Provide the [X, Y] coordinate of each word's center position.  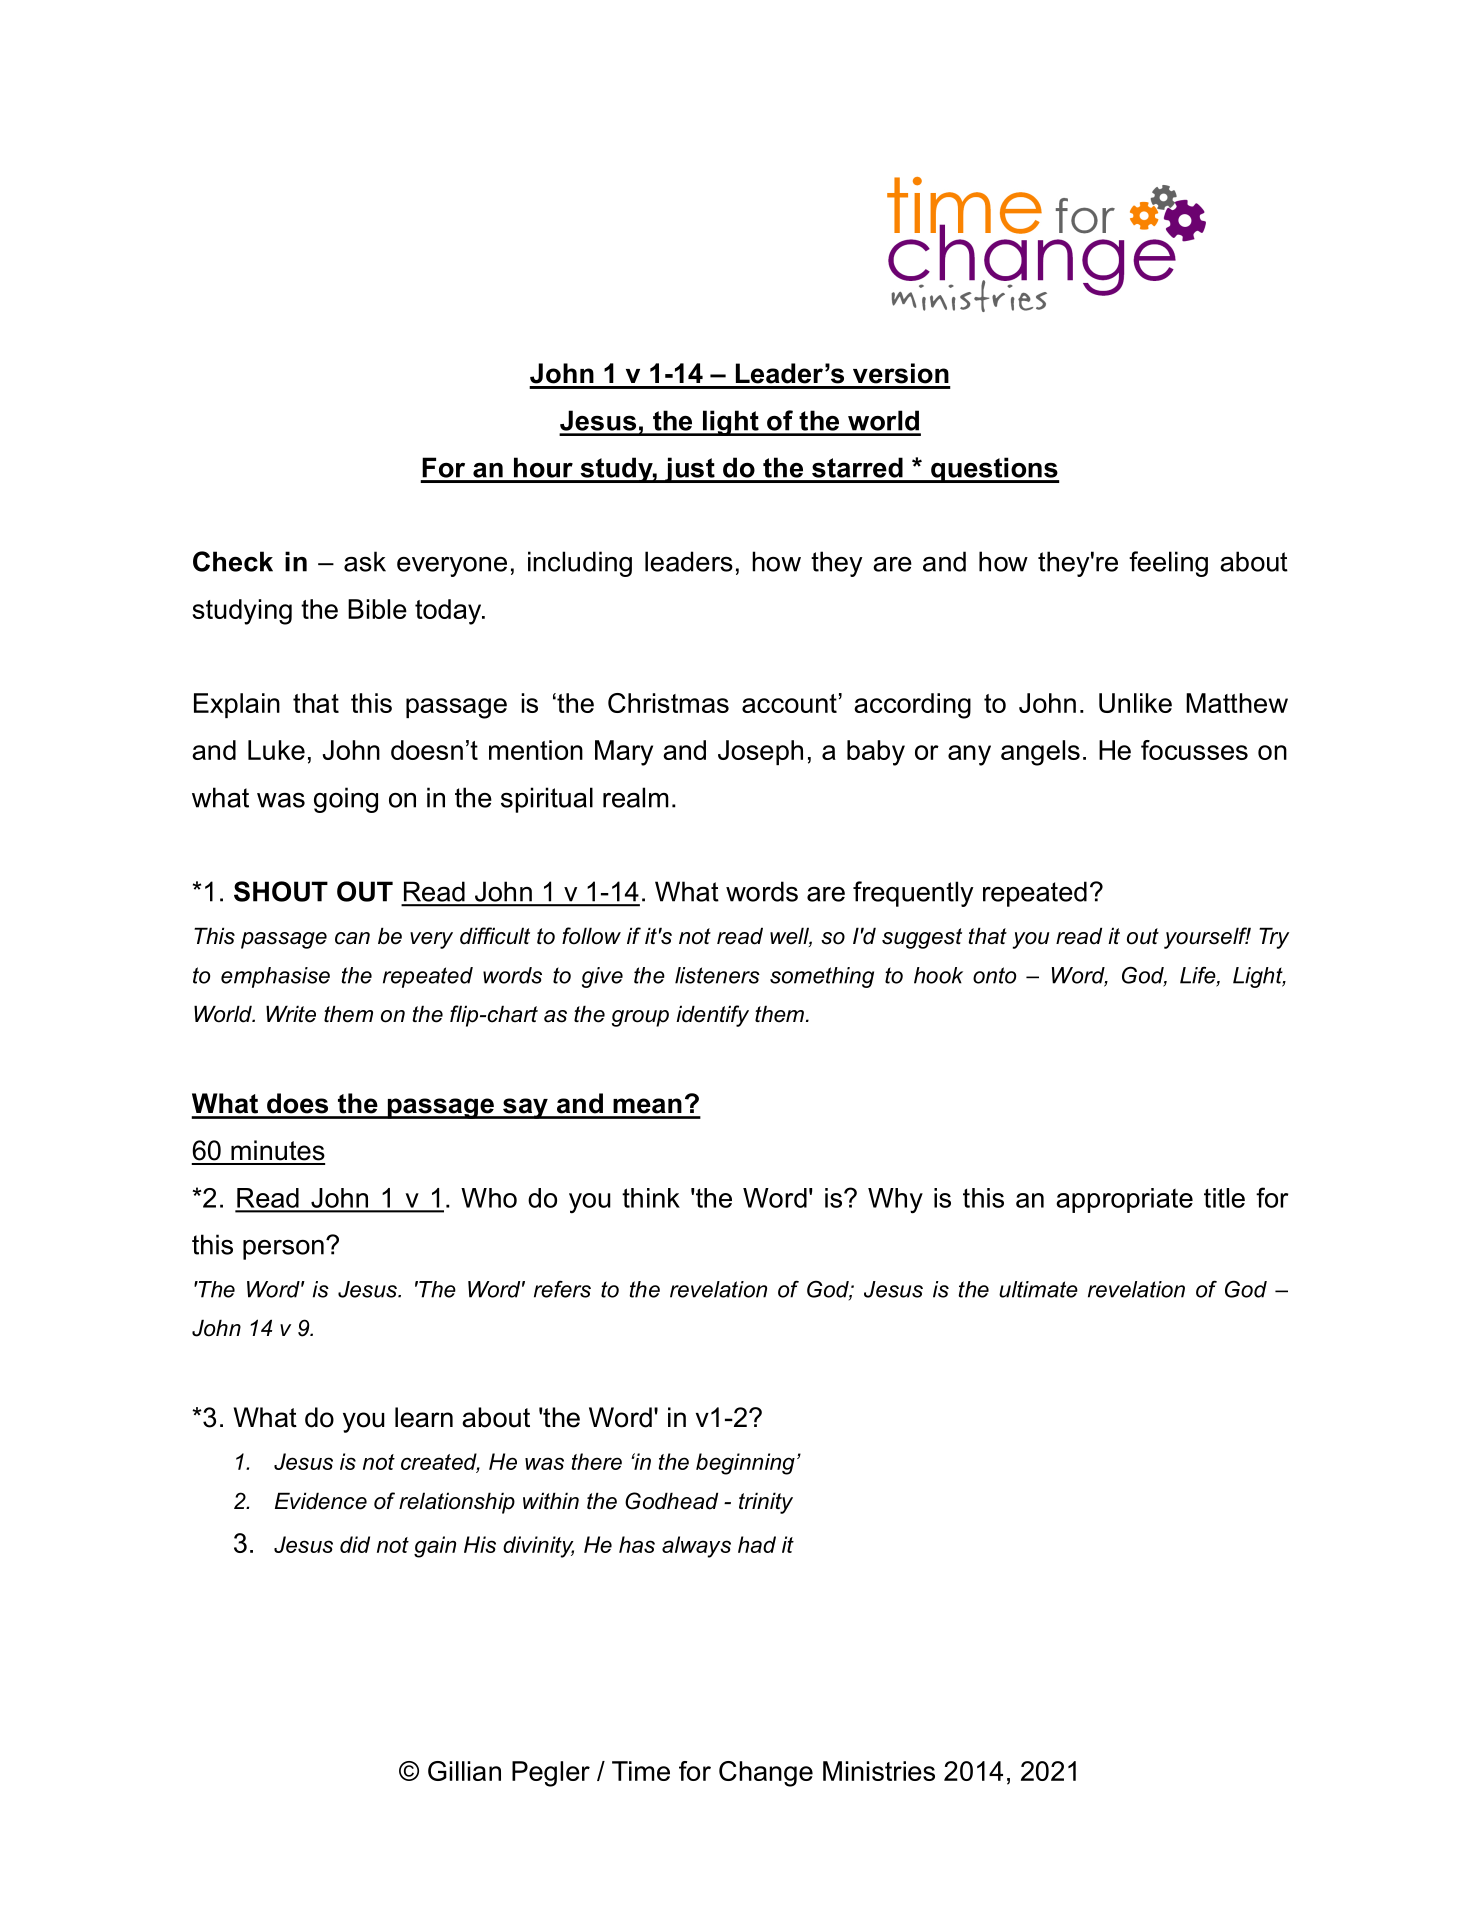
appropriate [1124, 1200]
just [689, 470]
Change [766, 1774]
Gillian [464, 1771]
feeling [1168, 564]
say [525, 1108]
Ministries [879, 1771]
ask [365, 561]
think [651, 1198]
